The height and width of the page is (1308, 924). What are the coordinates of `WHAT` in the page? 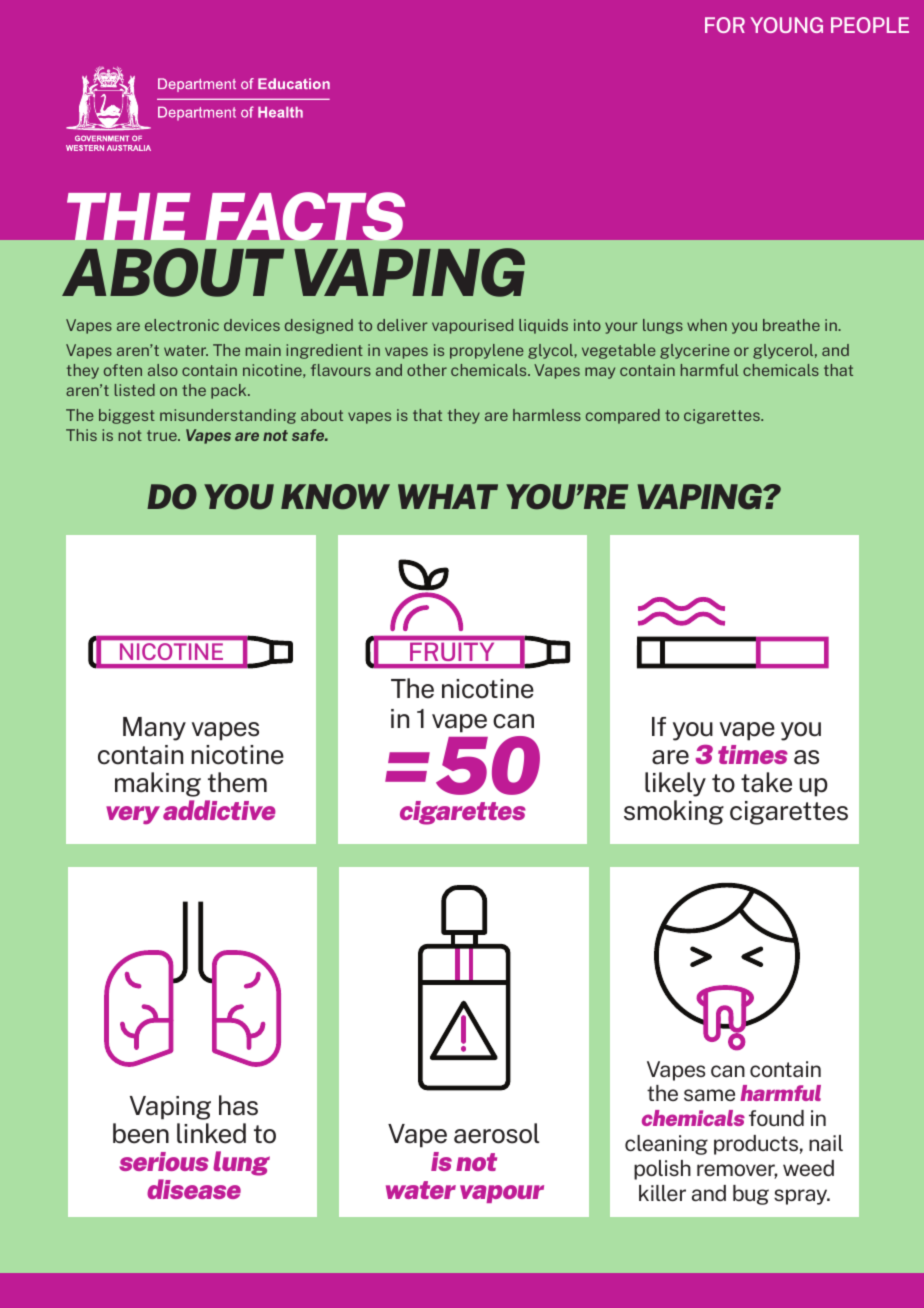 It's located at (448, 496).
